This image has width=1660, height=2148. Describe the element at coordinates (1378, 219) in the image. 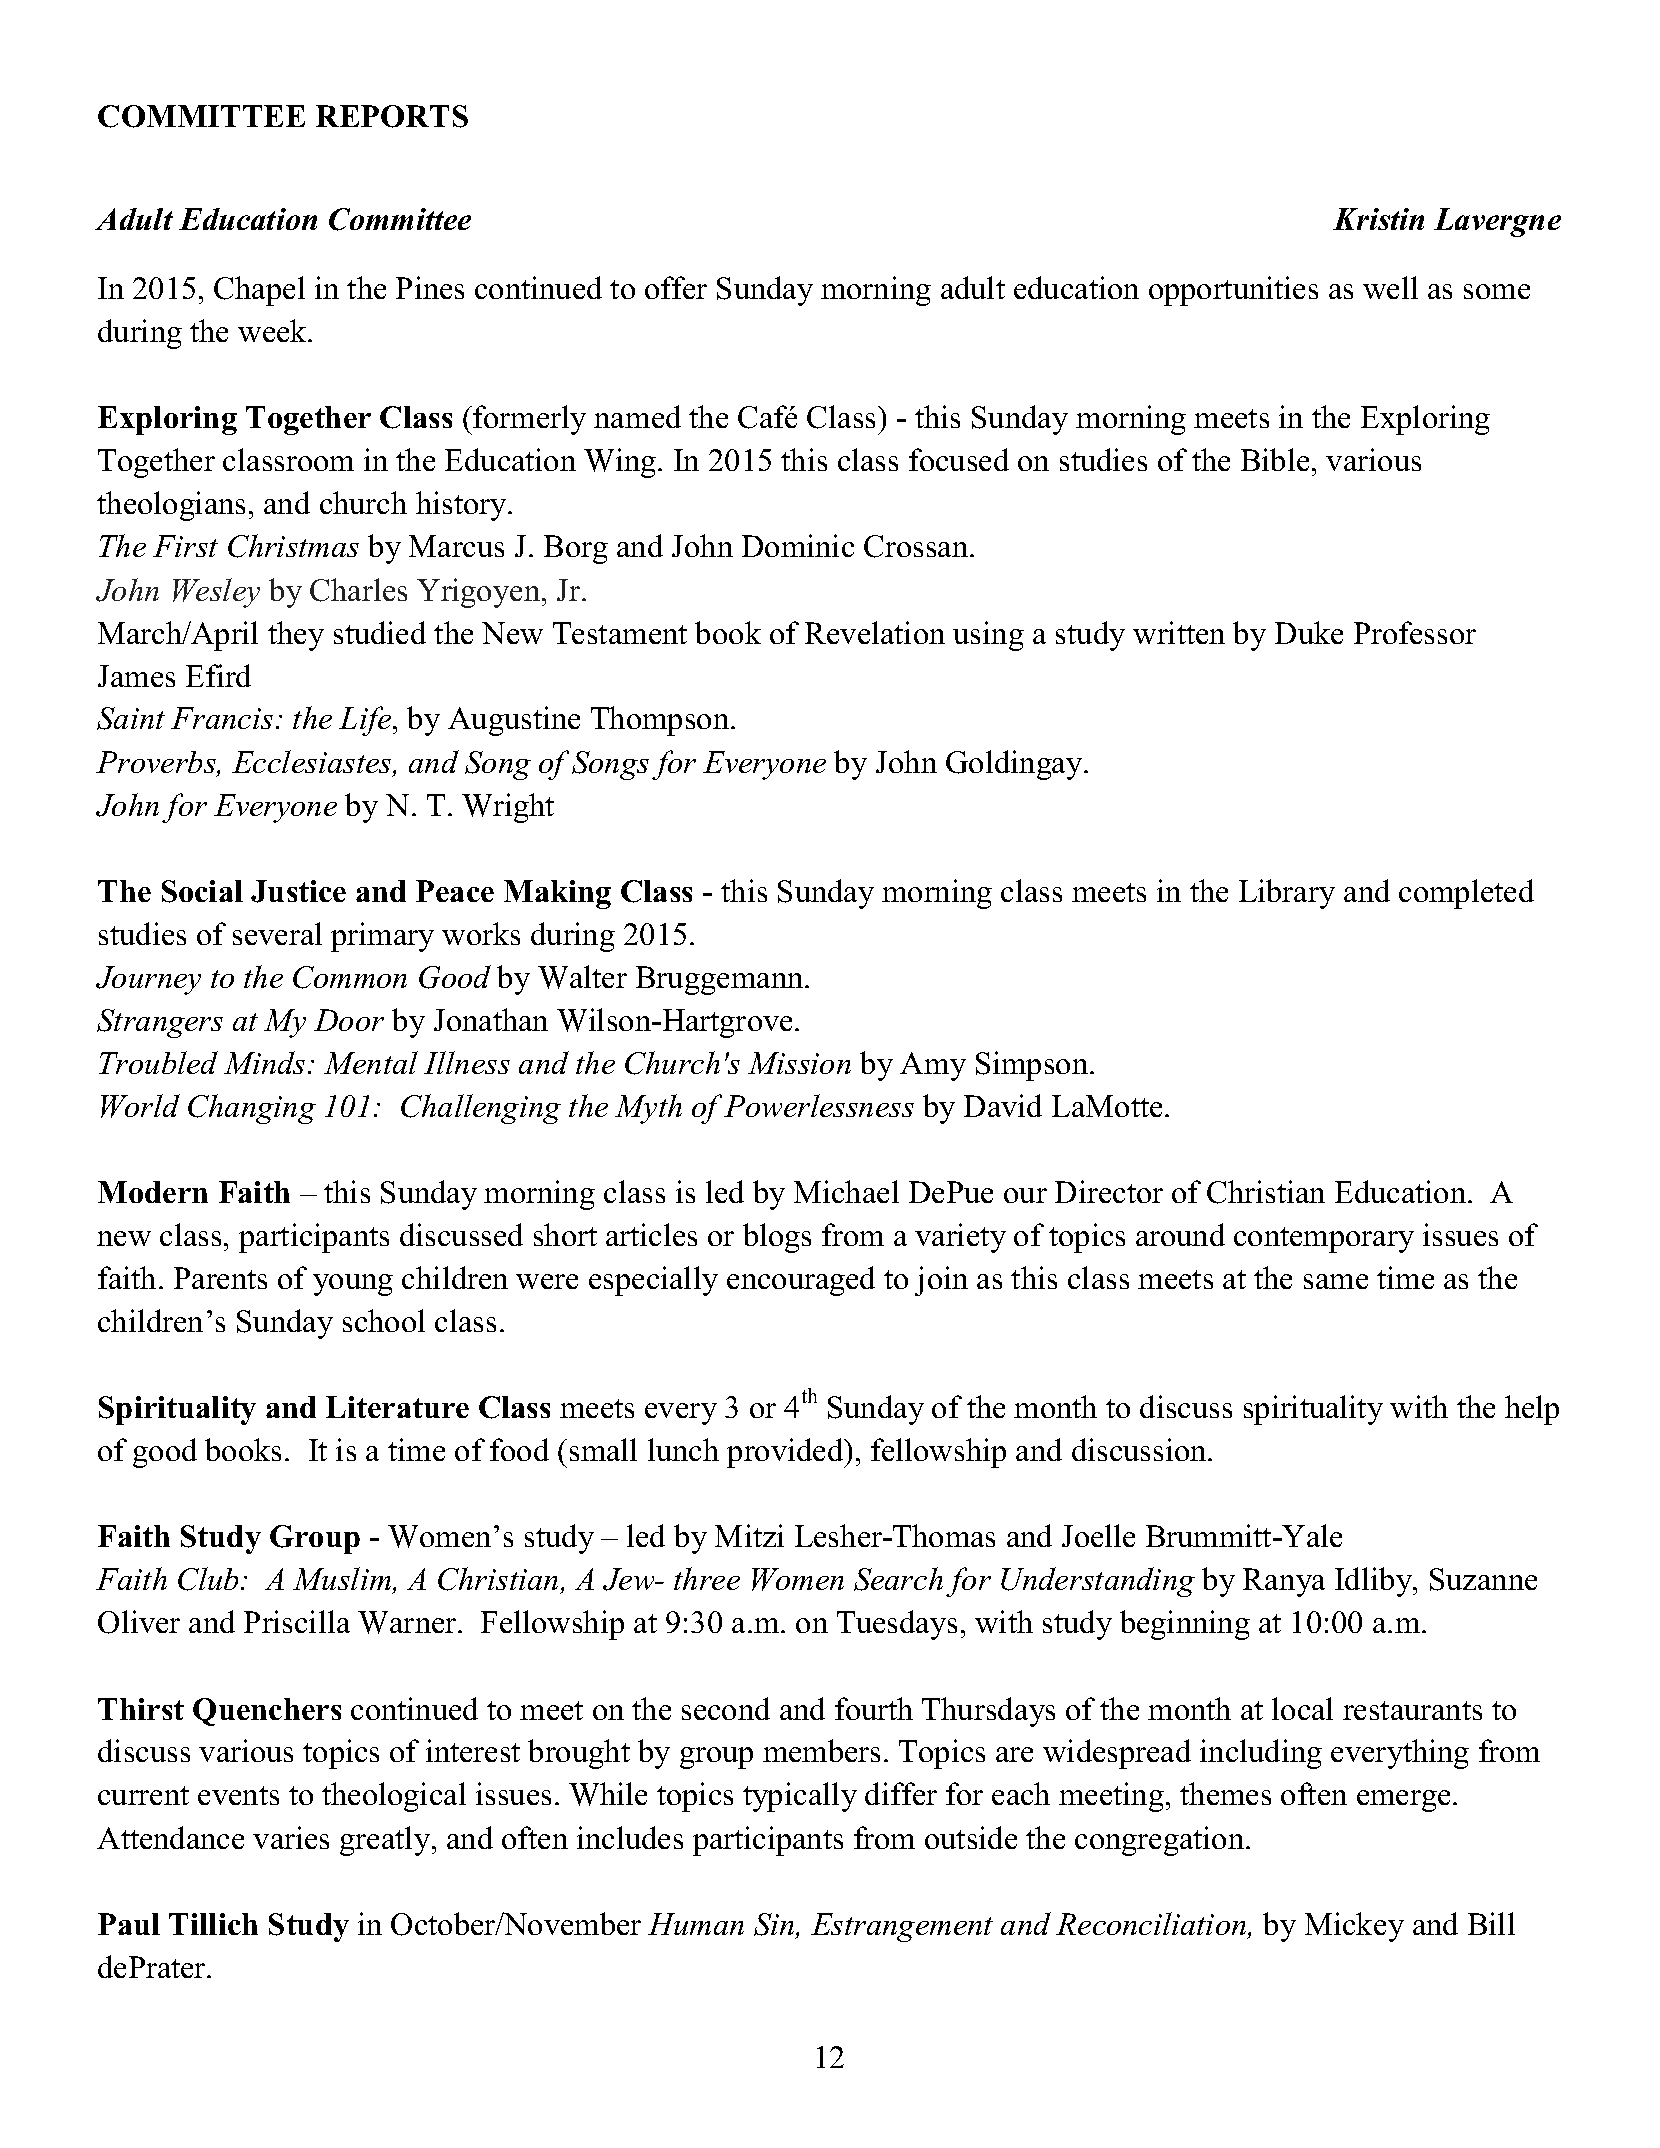

I see `Kristin` at that location.
